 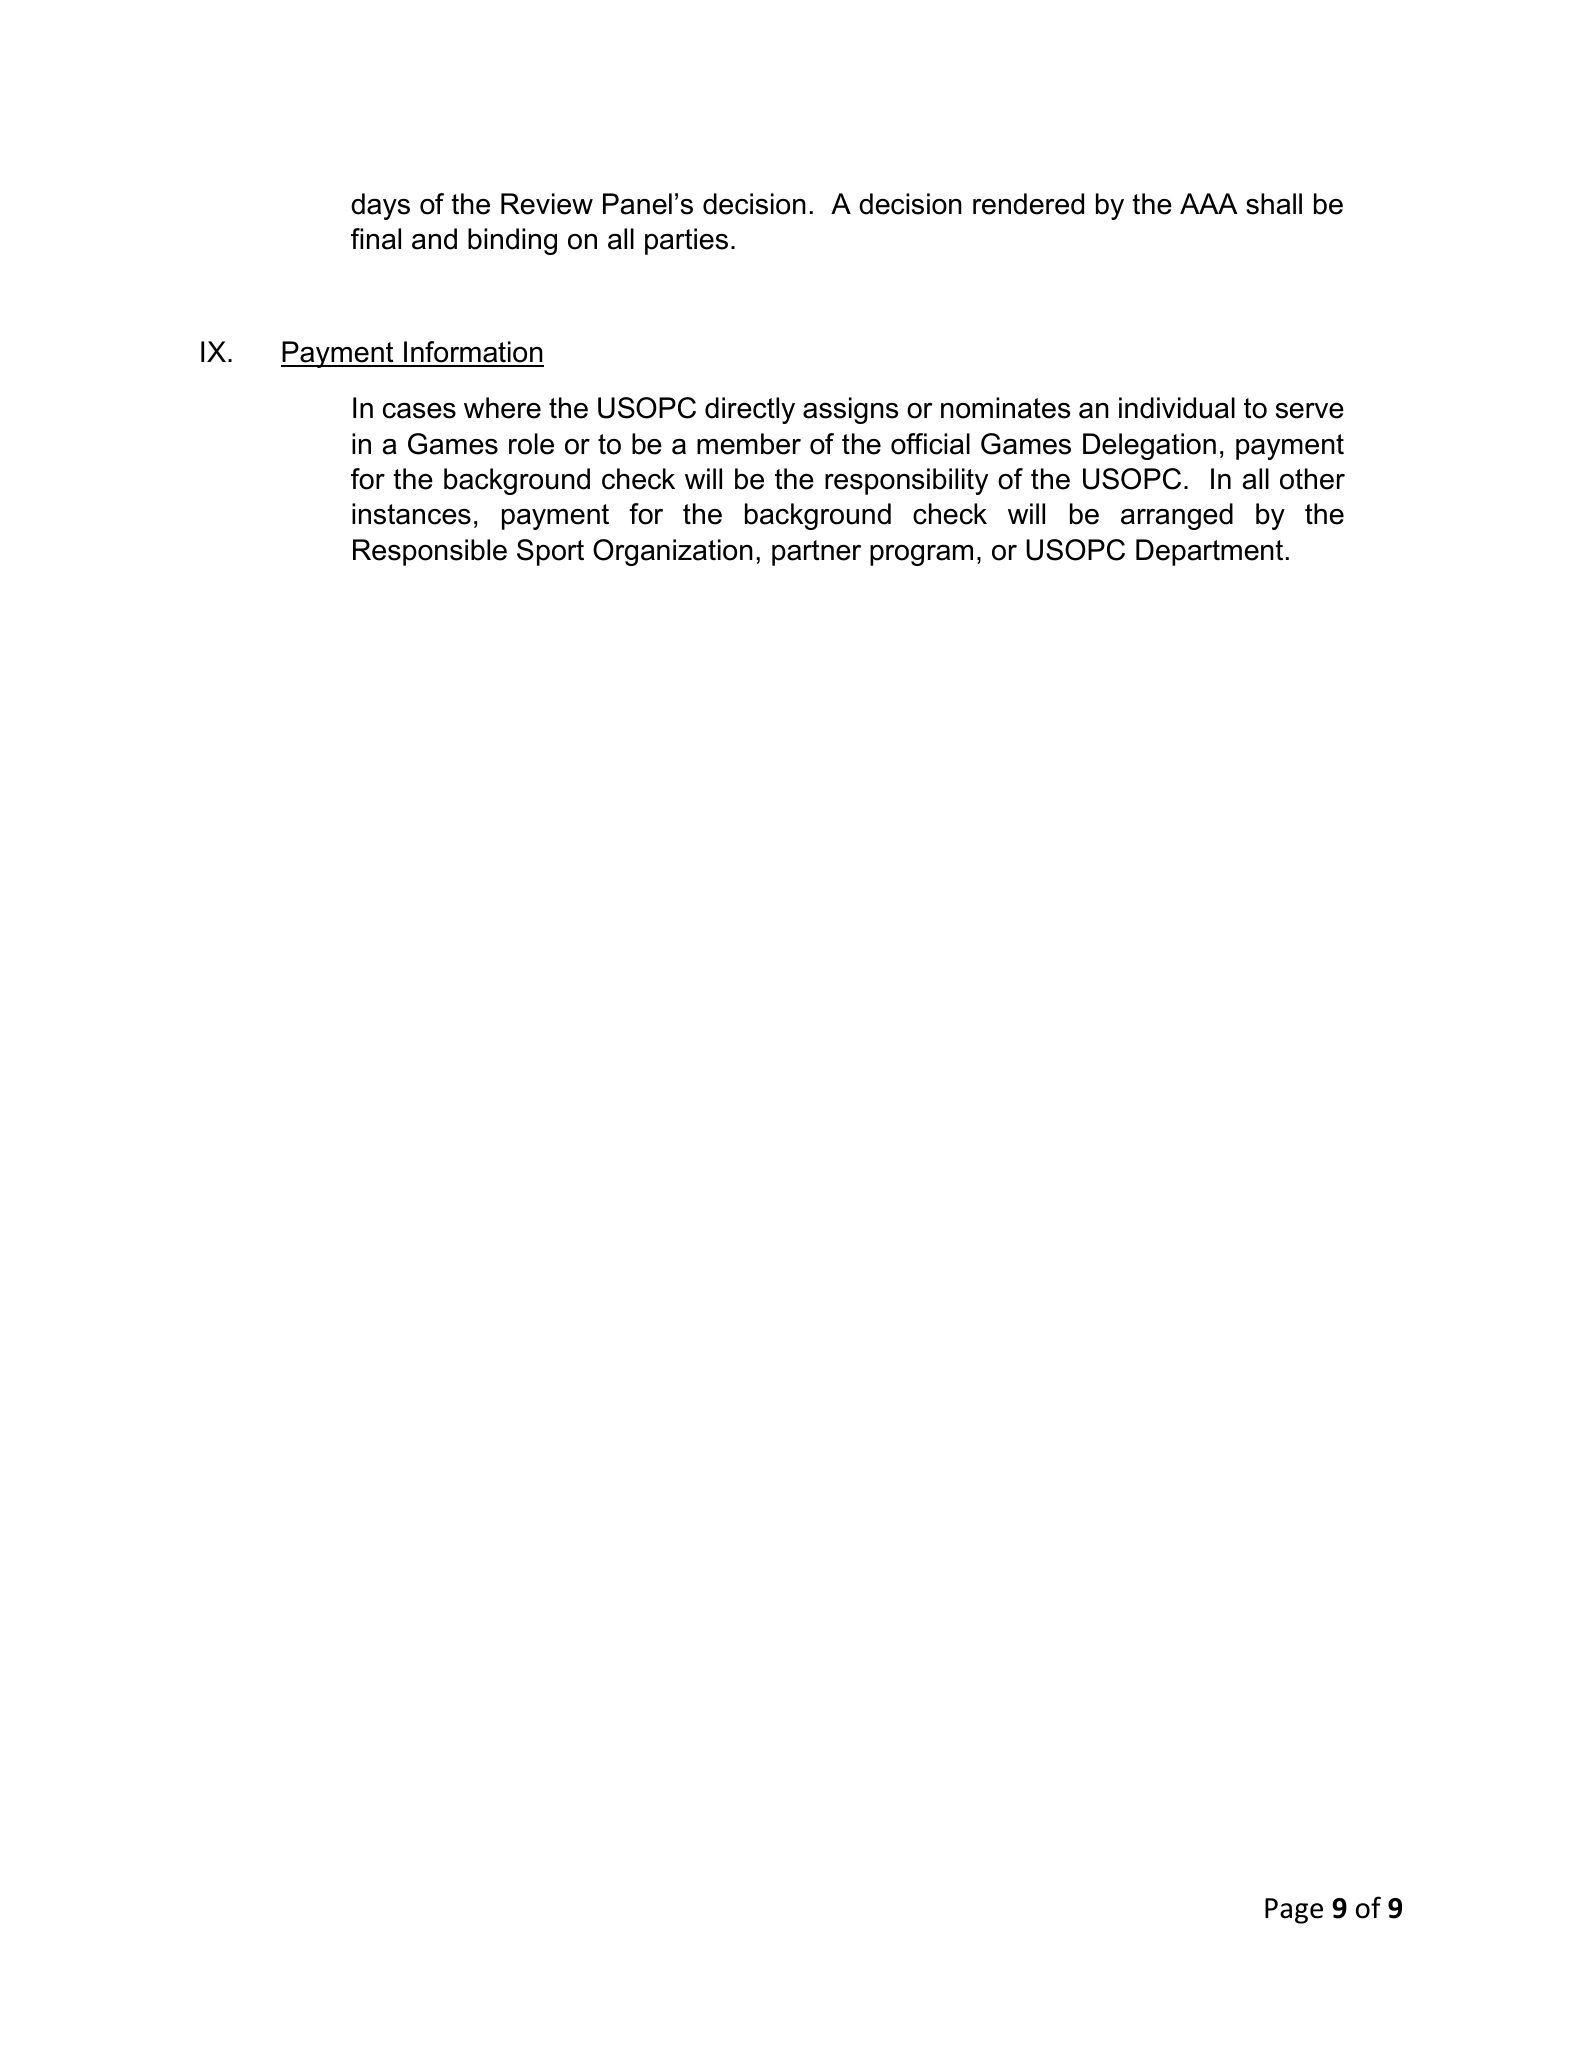 What do you see at coordinates (686, 241) in the document?
I see `parties` at bounding box center [686, 241].
